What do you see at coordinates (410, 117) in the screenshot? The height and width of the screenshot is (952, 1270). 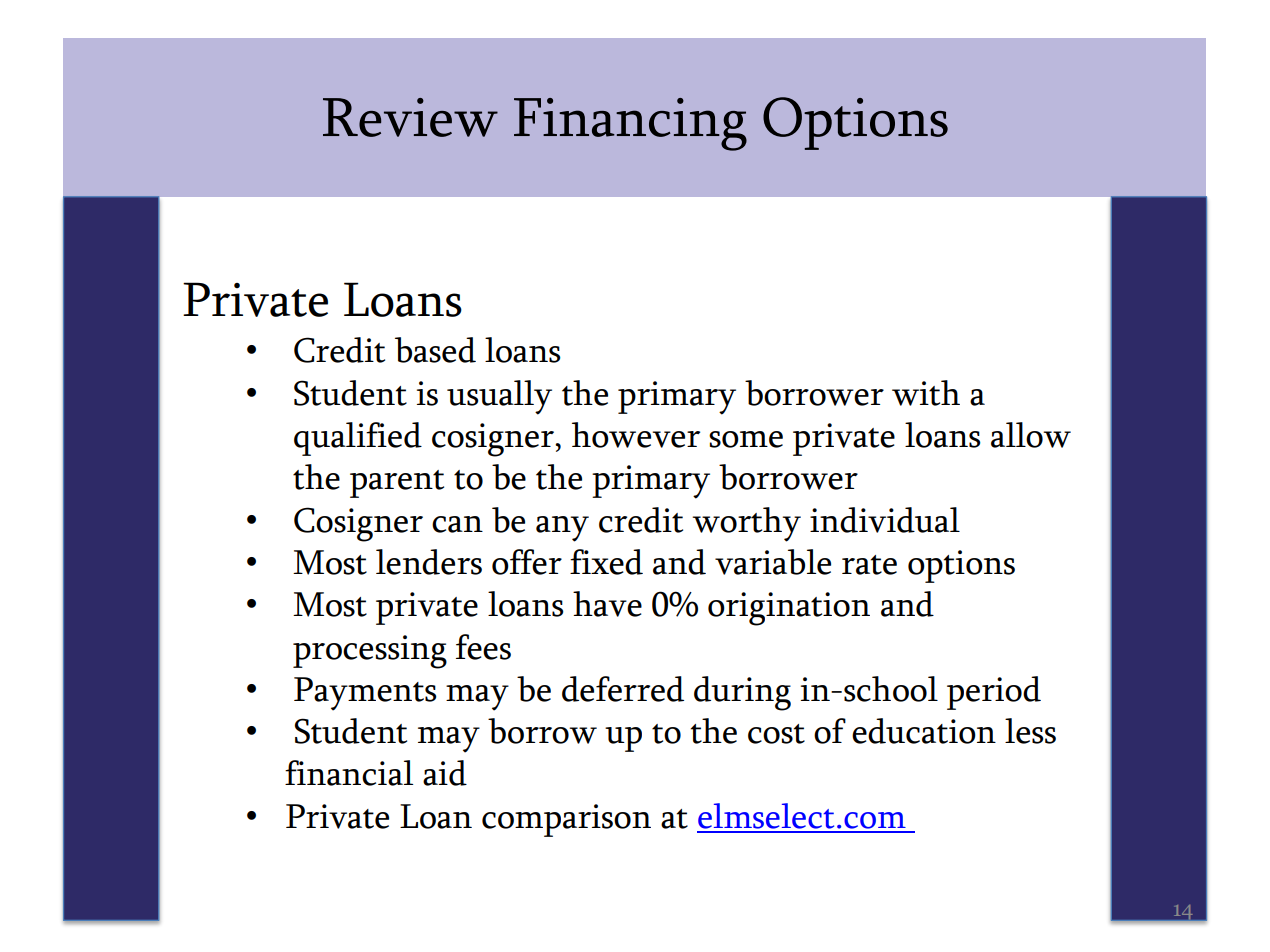 I see `Review` at bounding box center [410, 117].
